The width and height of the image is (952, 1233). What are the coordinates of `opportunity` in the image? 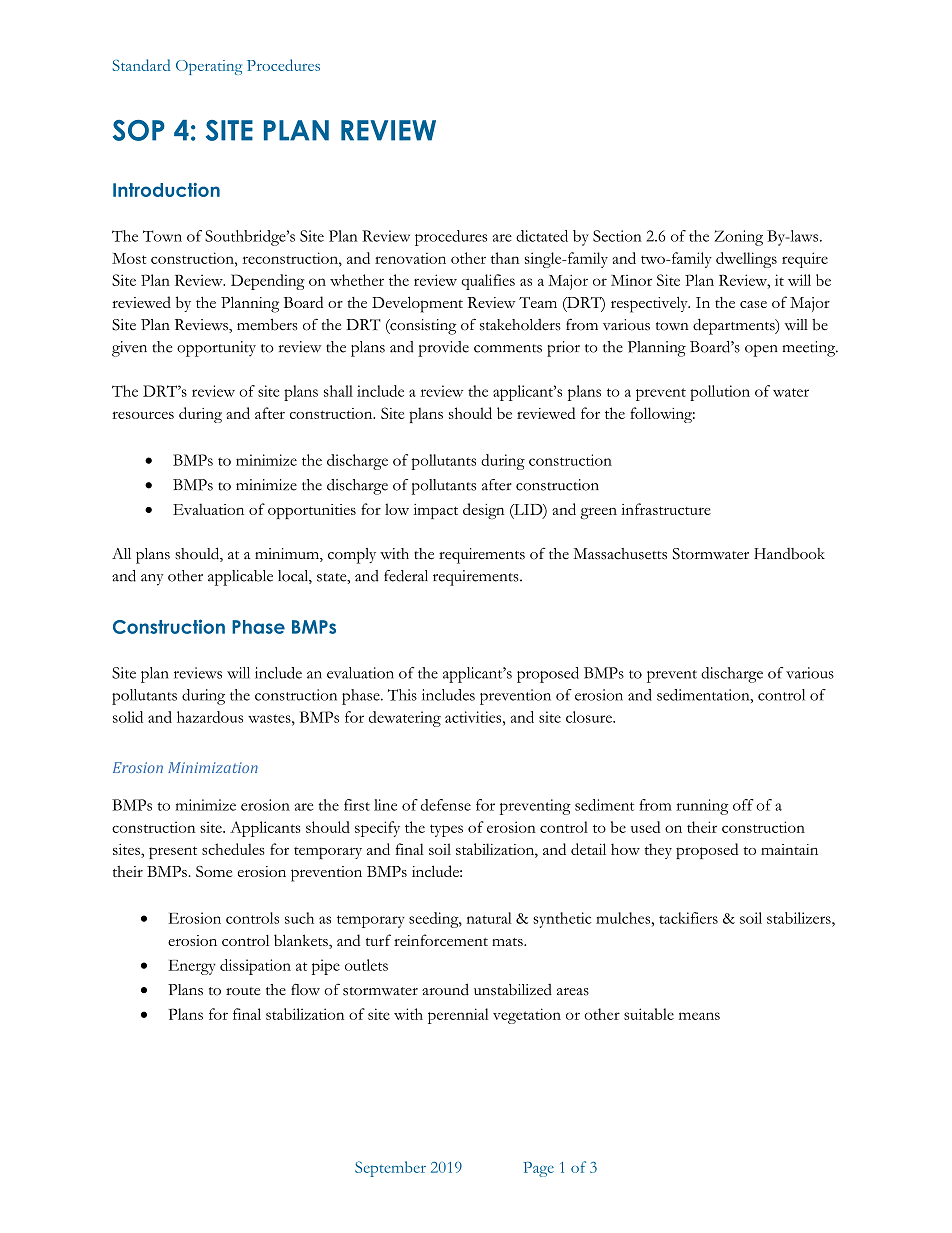 It's located at (216, 349).
